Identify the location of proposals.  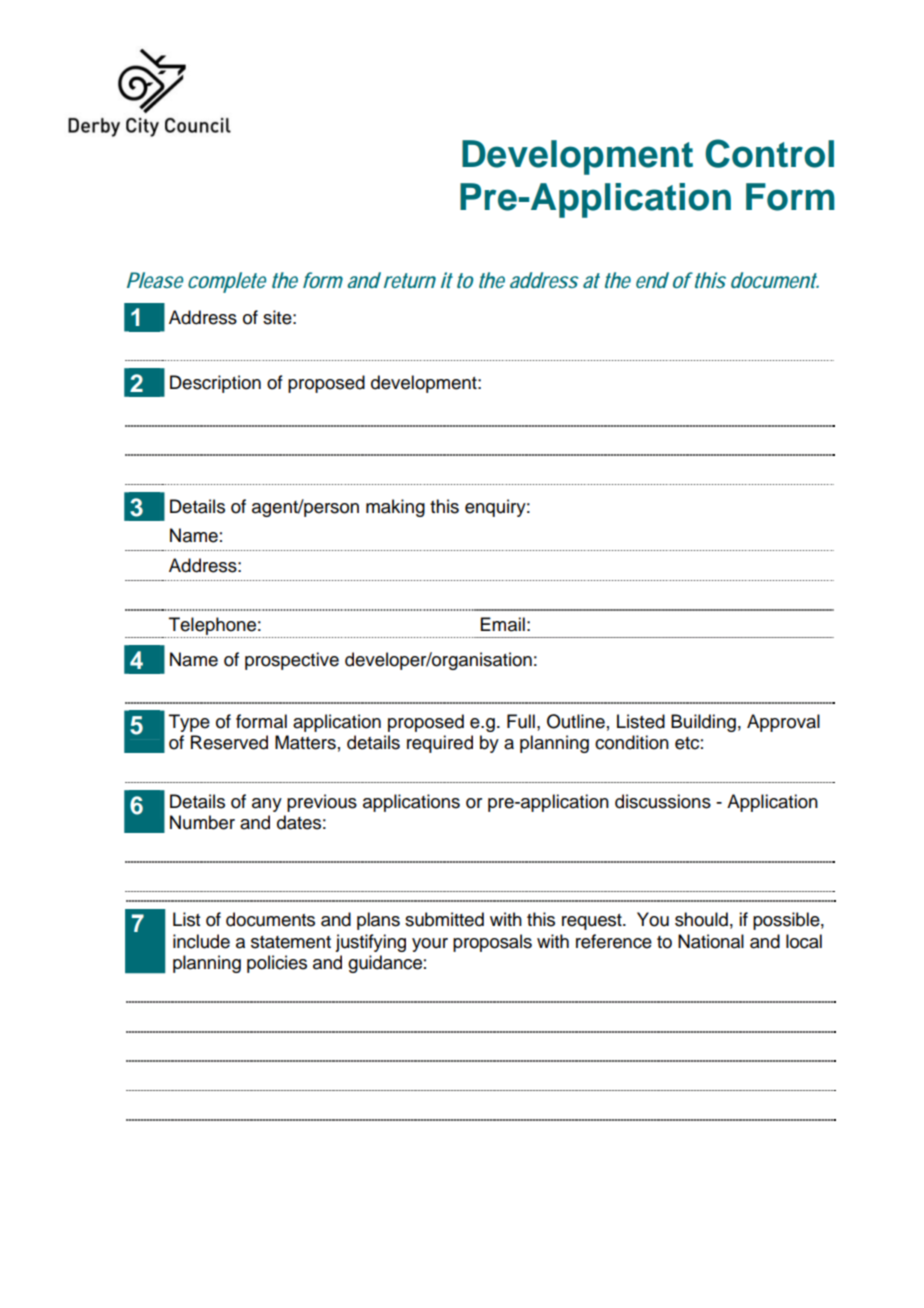
(492, 943).
